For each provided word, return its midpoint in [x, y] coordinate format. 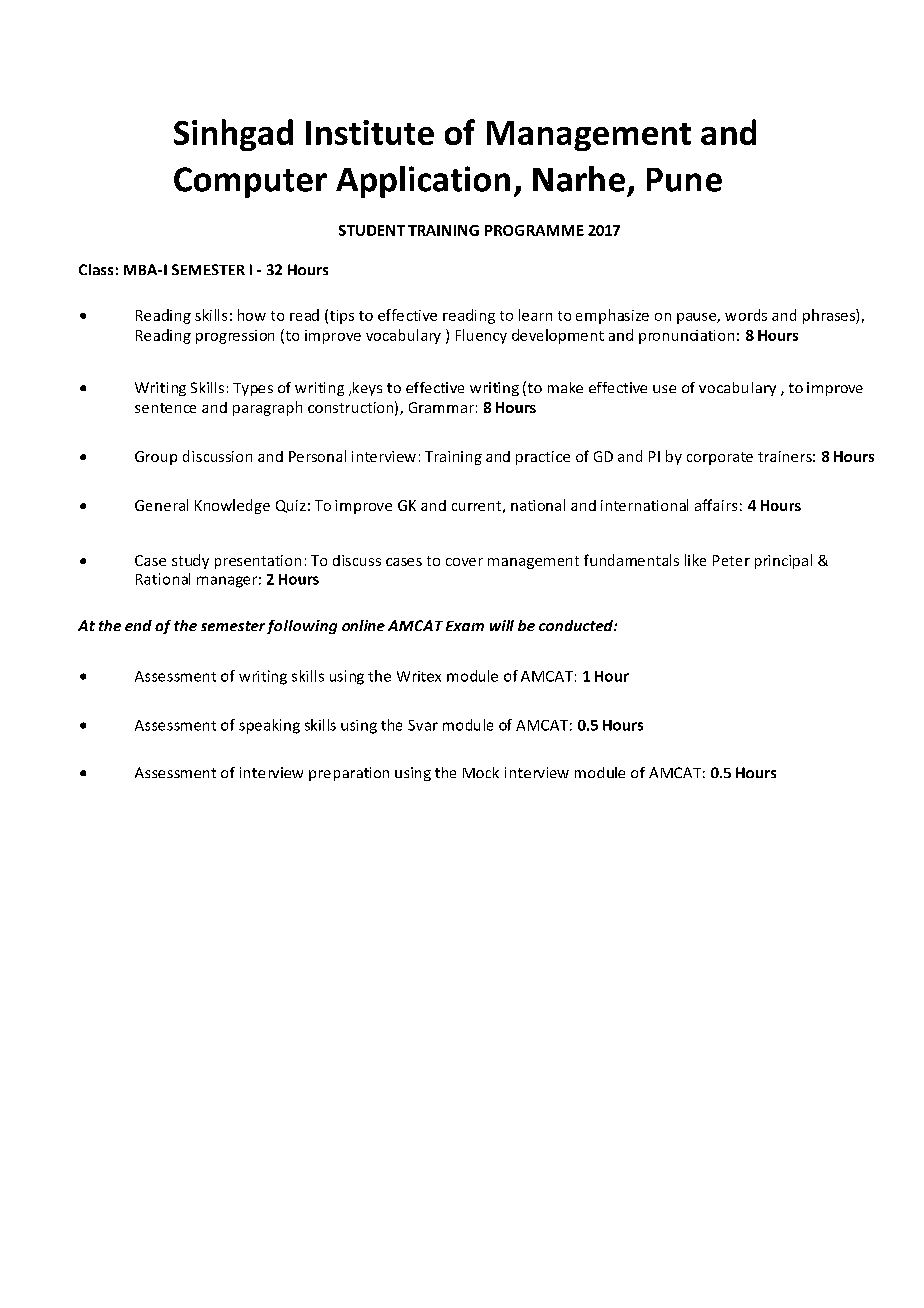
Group [156, 458]
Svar [423, 725]
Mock [481, 772]
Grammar [441, 407]
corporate [720, 458]
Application [423, 182]
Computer [250, 182]
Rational [163, 579]
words [746, 315]
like [695, 560]
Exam [465, 626]
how [252, 315]
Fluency [481, 336]
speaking [269, 726]
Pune [684, 180]
